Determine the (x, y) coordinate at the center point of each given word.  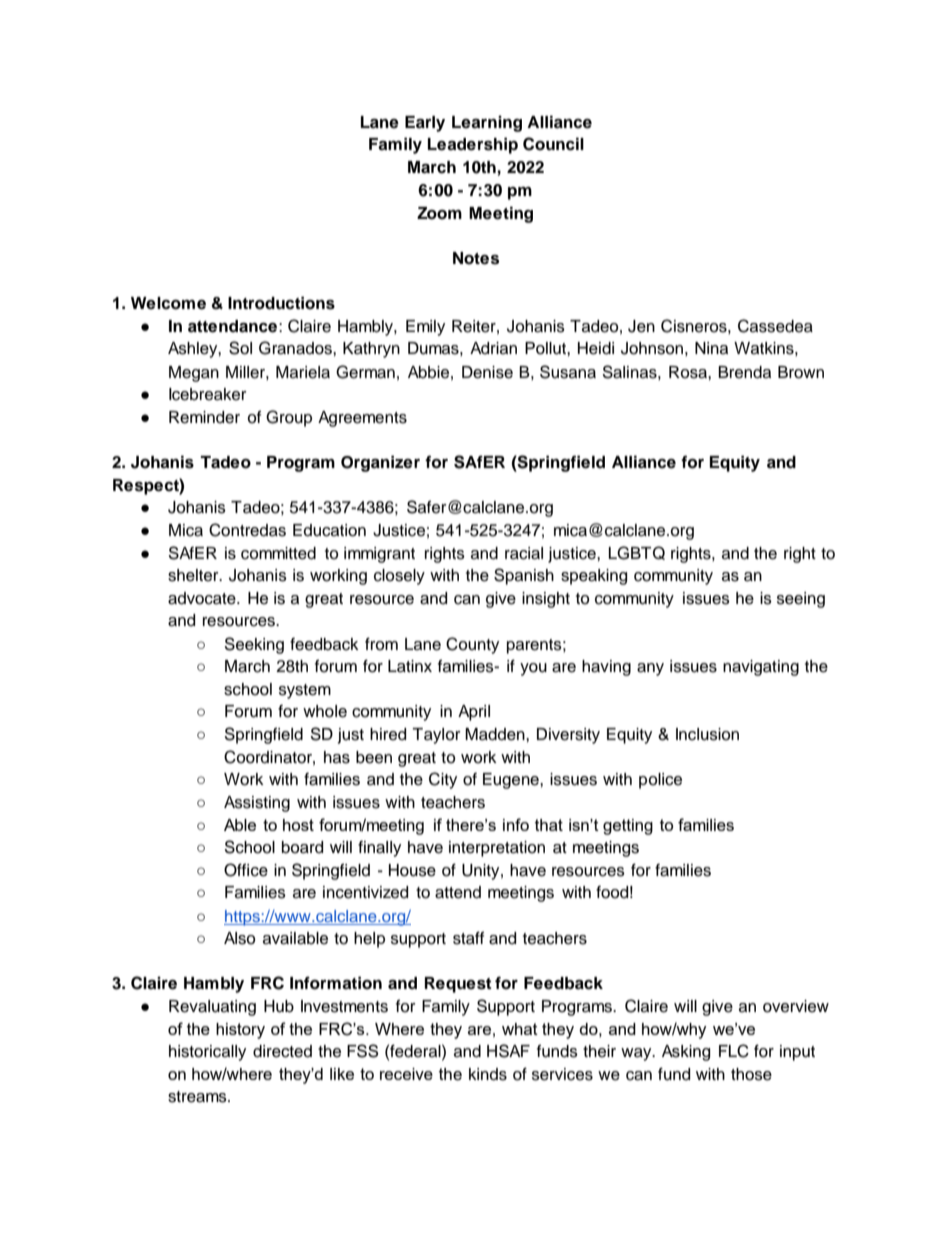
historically (207, 1053)
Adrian (493, 348)
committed (278, 553)
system (305, 691)
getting (628, 827)
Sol (240, 348)
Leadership (473, 145)
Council (553, 144)
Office (246, 870)
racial (524, 553)
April (474, 713)
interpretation (497, 849)
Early (425, 124)
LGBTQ (637, 553)
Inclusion (707, 734)
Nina (711, 348)
